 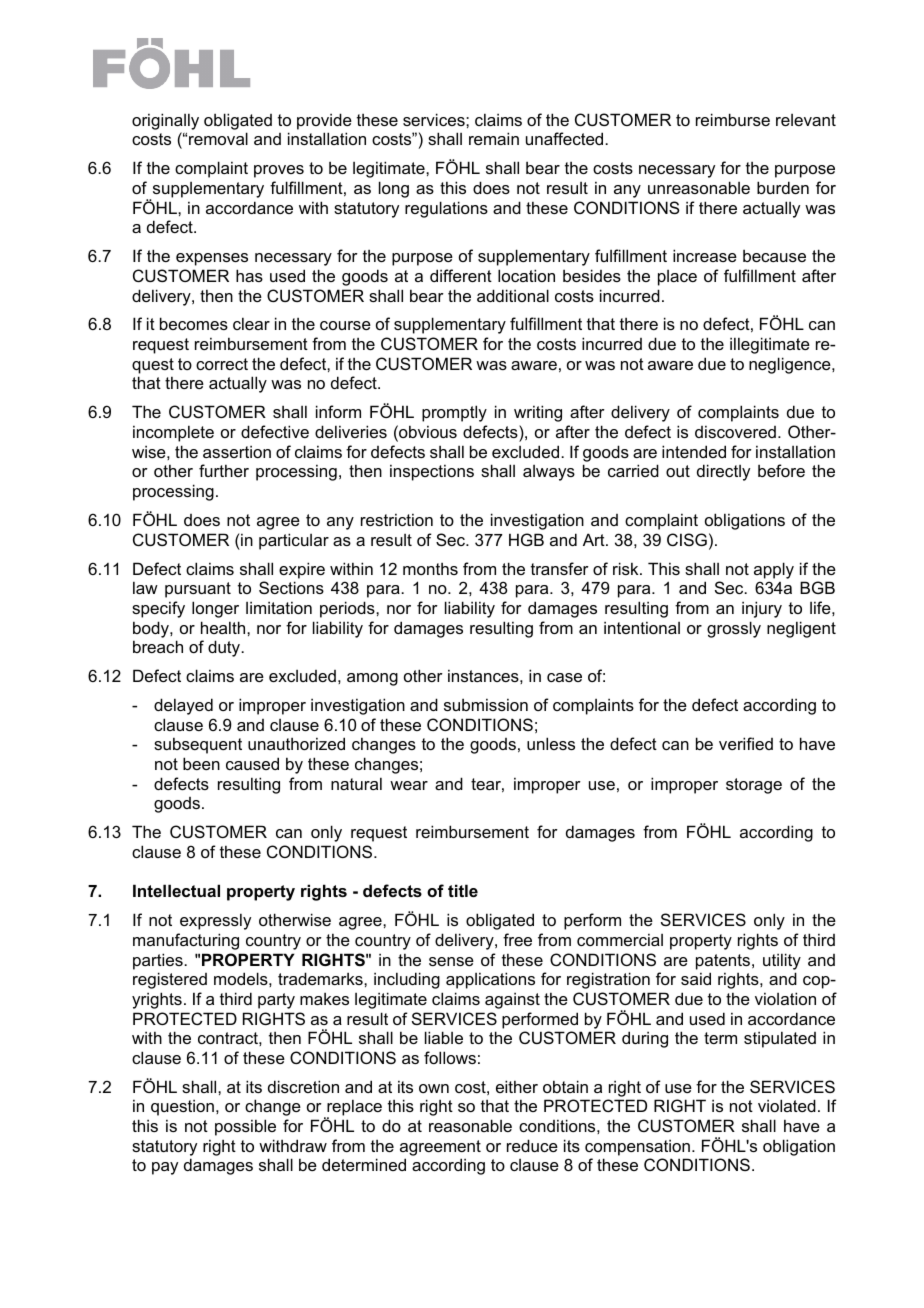 I want to click on removal, so click(x=218, y=138).
